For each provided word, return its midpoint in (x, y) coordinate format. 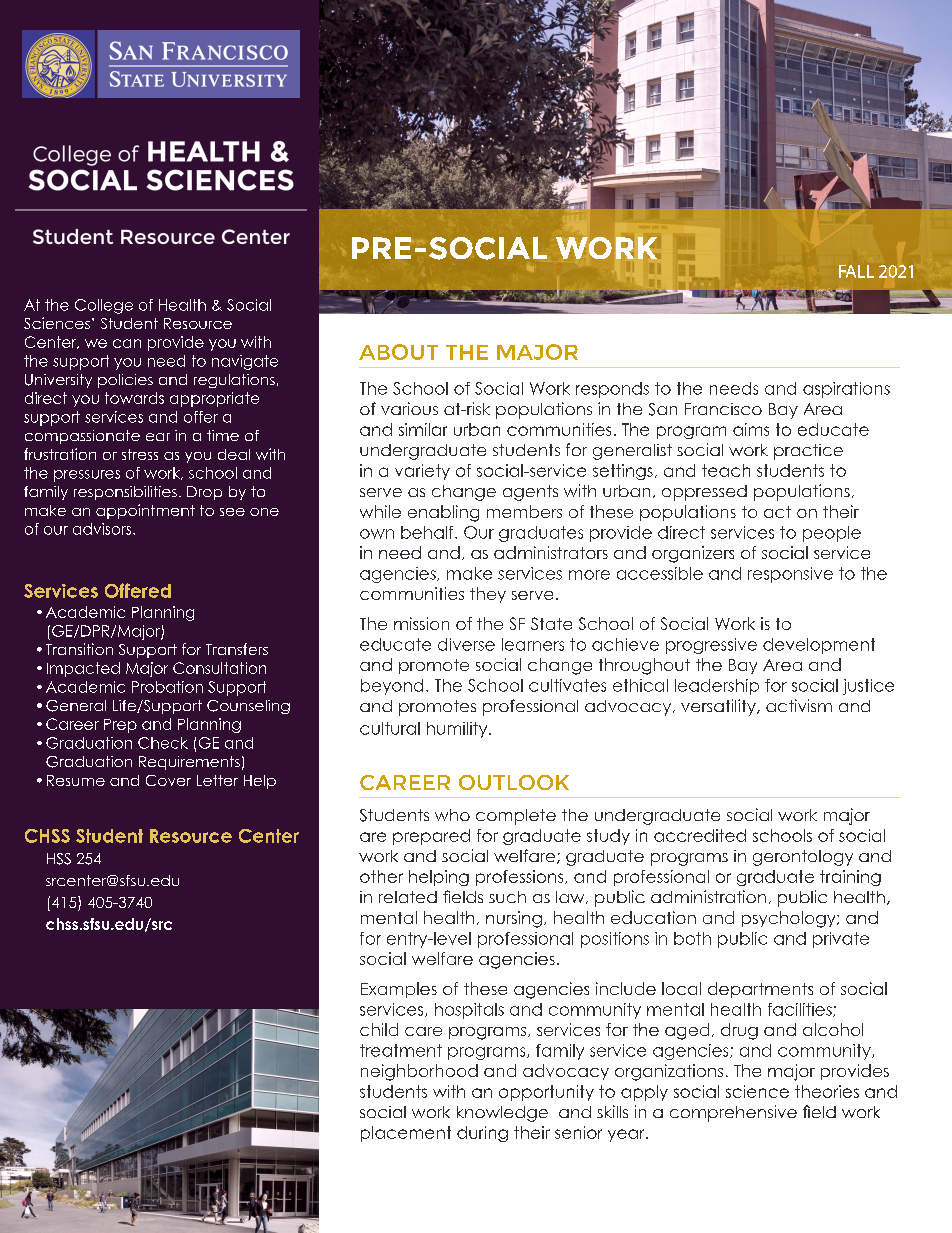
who (452, 815)
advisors (102, 529)
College (104, 306)
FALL (856, 271)
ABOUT (398, 352)
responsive (790, 575)
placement (406, 1134)
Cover (168, 780)
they (488, 595)
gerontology (803, 858)
